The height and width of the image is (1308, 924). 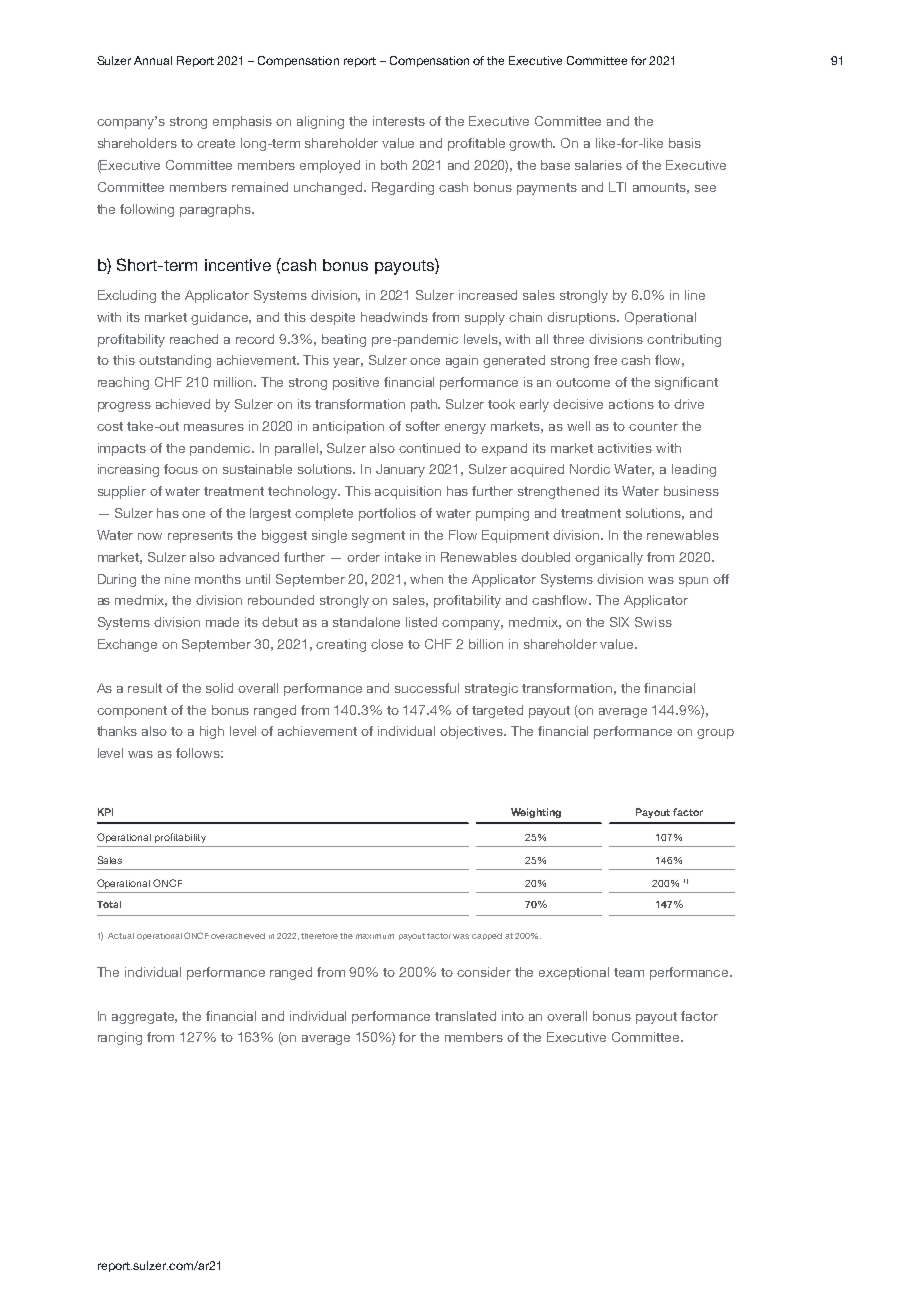 What do you see at coordinates (200, 537) in the image?
I see `represents` at bounding box center [200, 537].
